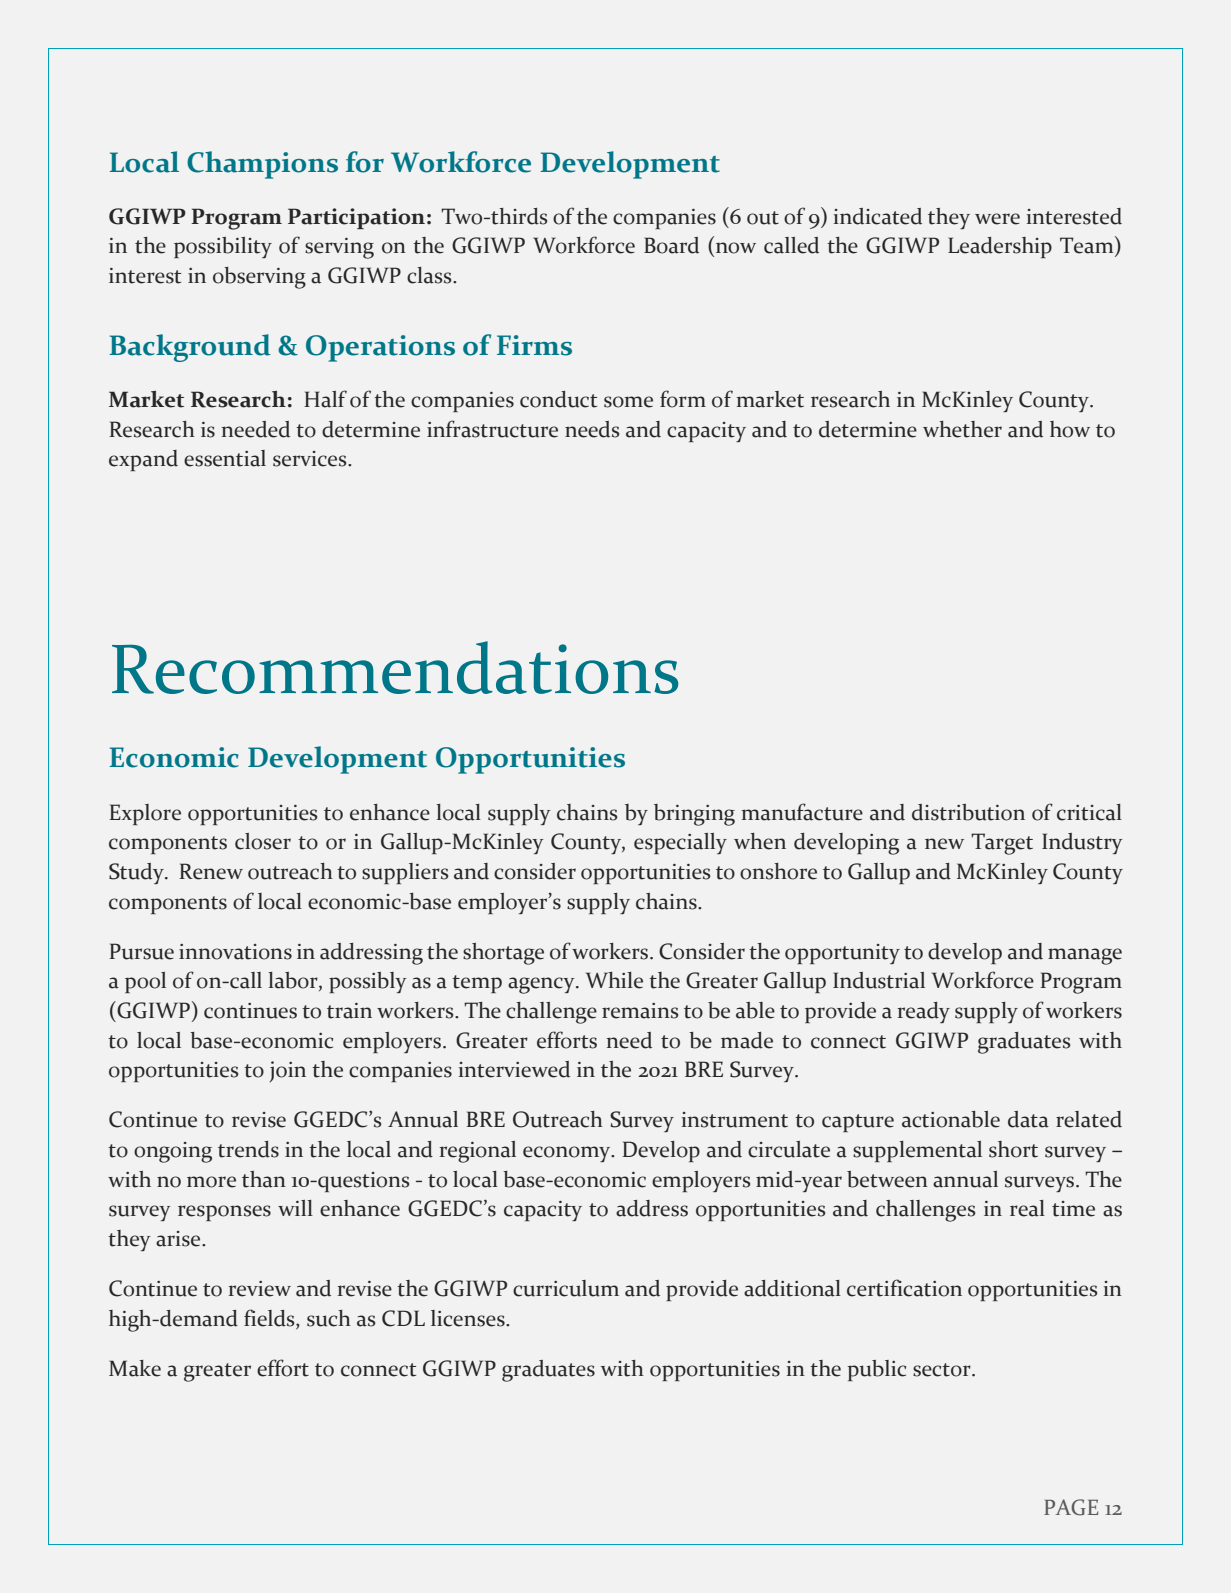  I want to click on ready, so click(923, 1012).
